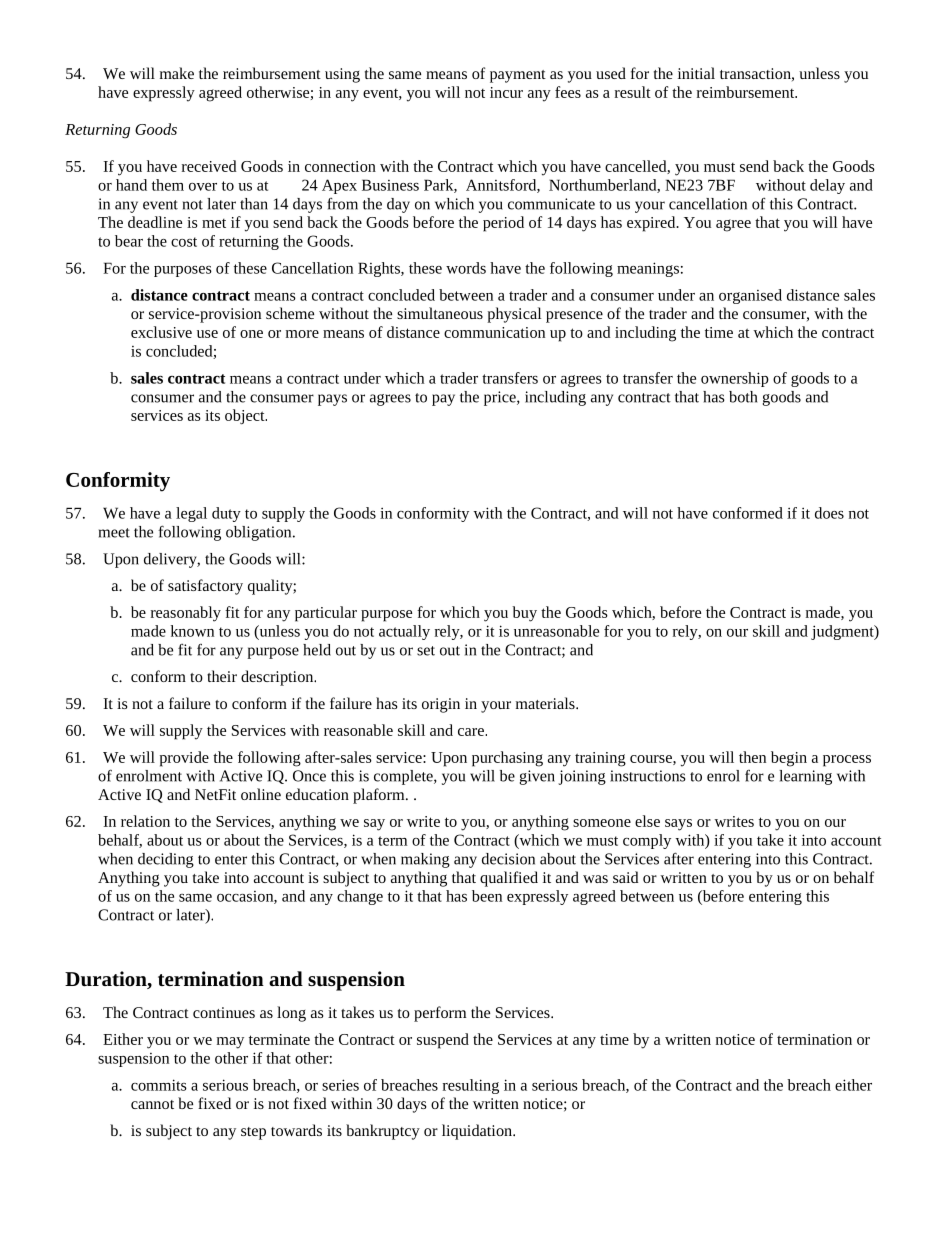  What do you see at coordinates (843, 632) in the document?
I see `judgment` at bounding box center [843, 632].
